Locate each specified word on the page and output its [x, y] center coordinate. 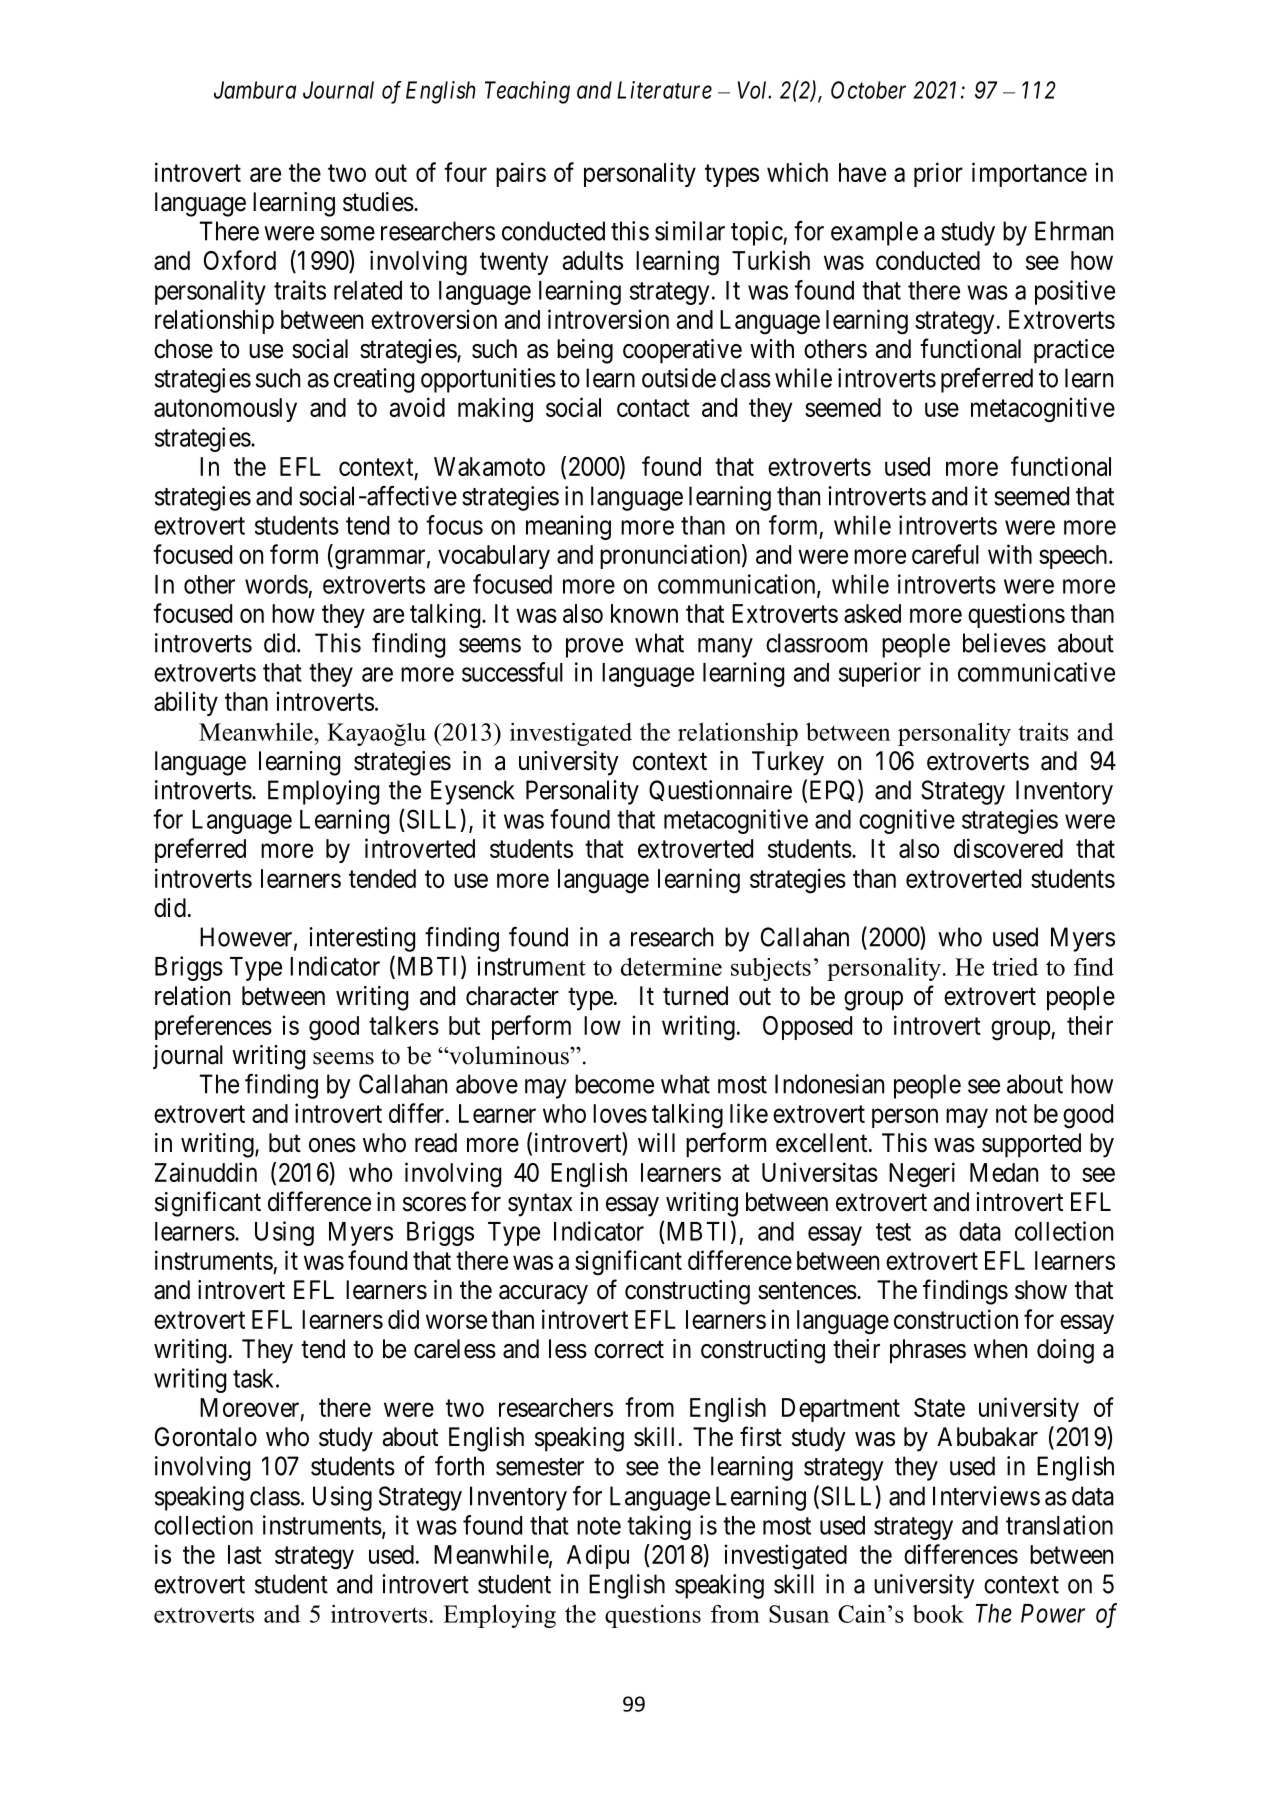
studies [378, 202]
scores [434, 1204]
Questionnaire [720, 790]
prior [938, 174]
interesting [362, 939]
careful [945, 554]
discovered [1008, 848]
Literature [664, 90]
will [656, 1142]
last [245, 1554]
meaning [568, 527]
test [893, 1232]
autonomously [225, 410]
